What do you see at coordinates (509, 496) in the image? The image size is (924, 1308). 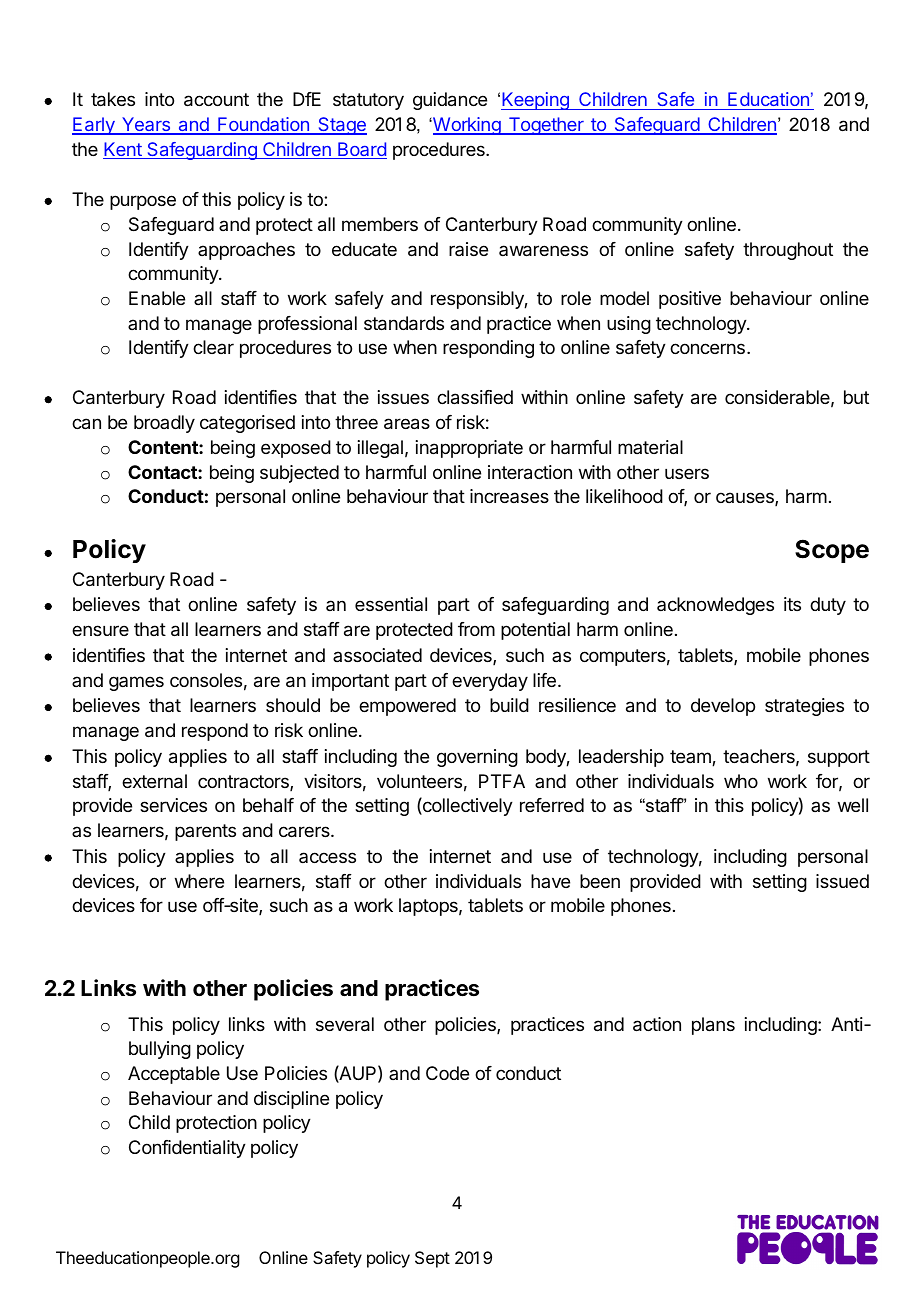 I see `increases` at bounding box center [509, 496].
